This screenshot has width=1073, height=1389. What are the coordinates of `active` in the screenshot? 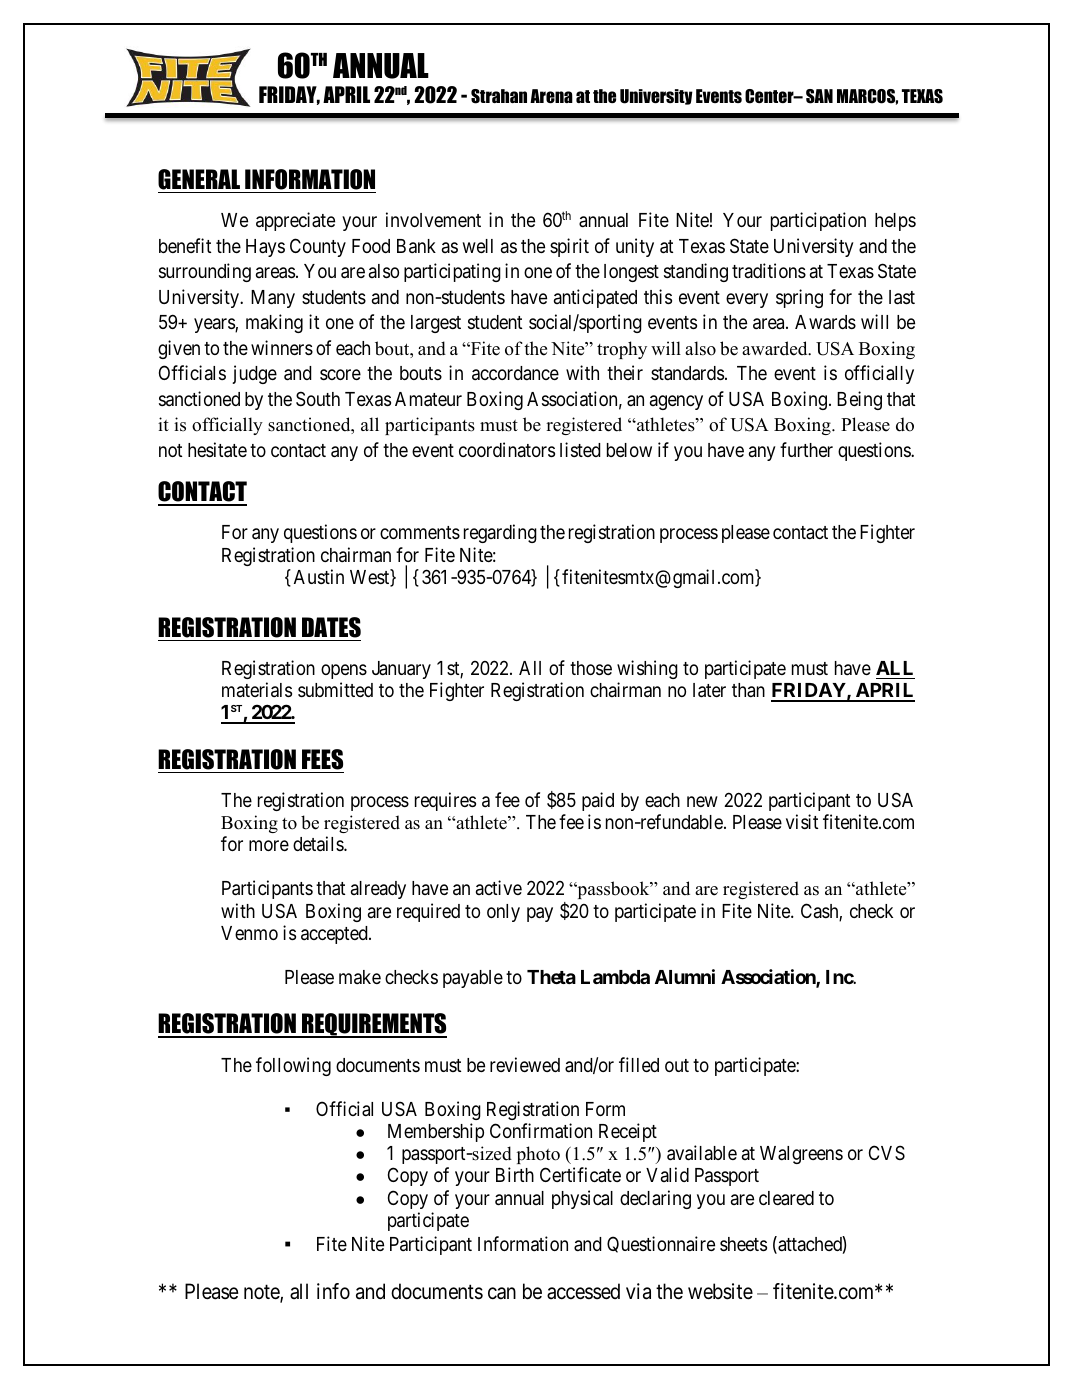 It's located at (499, 887).
